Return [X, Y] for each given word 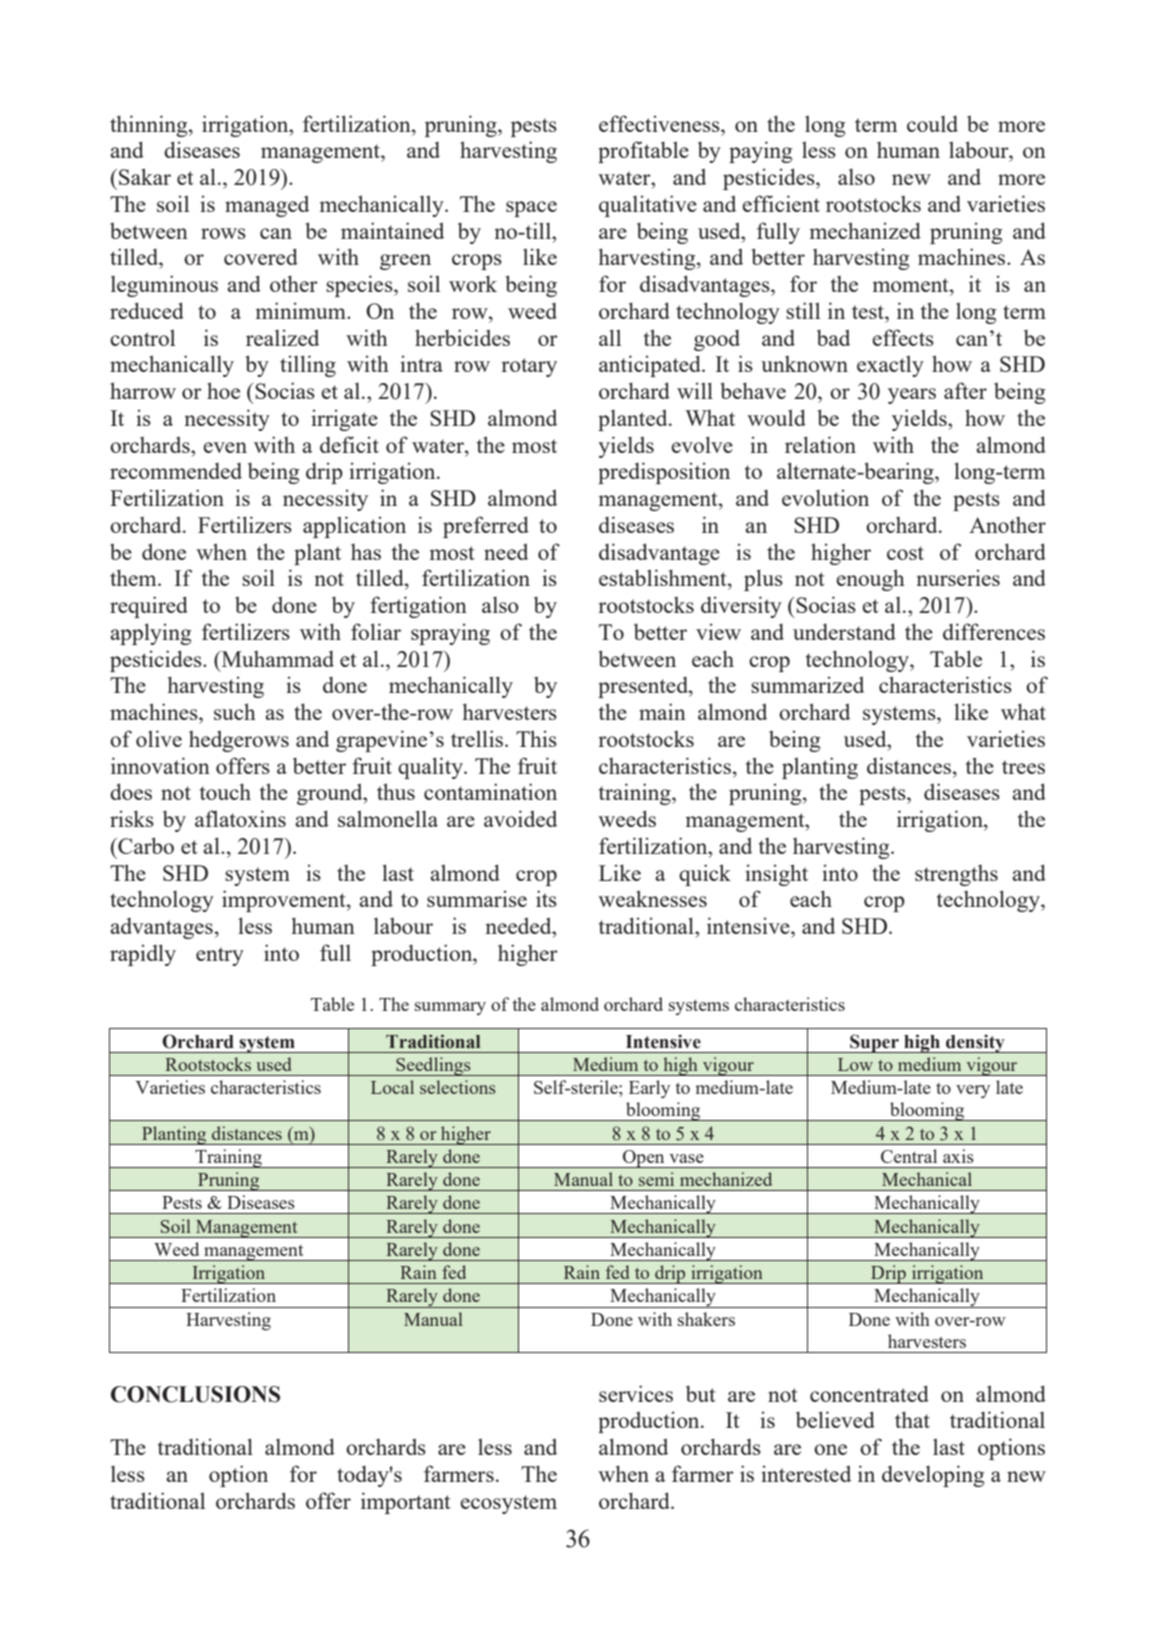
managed [267, 206]
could [932, 123]
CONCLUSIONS [195, 1394]
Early [649, 1089]
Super [874, 1043]
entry [220, 956]
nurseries [958, 577]
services [636, 1393]
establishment [664, 577]
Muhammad [276, 658]
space [531, 209]
